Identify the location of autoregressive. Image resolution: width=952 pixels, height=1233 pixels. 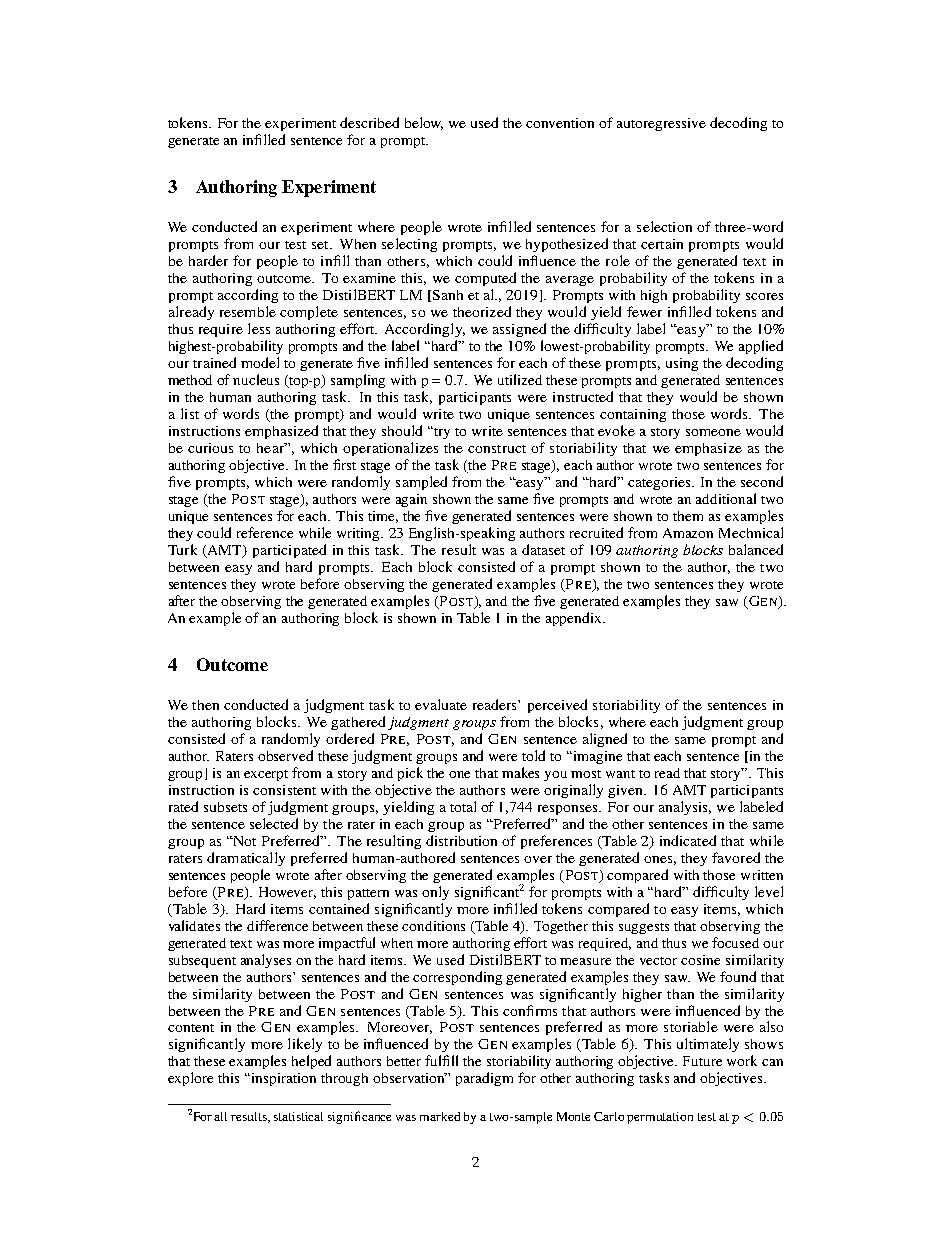
(661, 124).
